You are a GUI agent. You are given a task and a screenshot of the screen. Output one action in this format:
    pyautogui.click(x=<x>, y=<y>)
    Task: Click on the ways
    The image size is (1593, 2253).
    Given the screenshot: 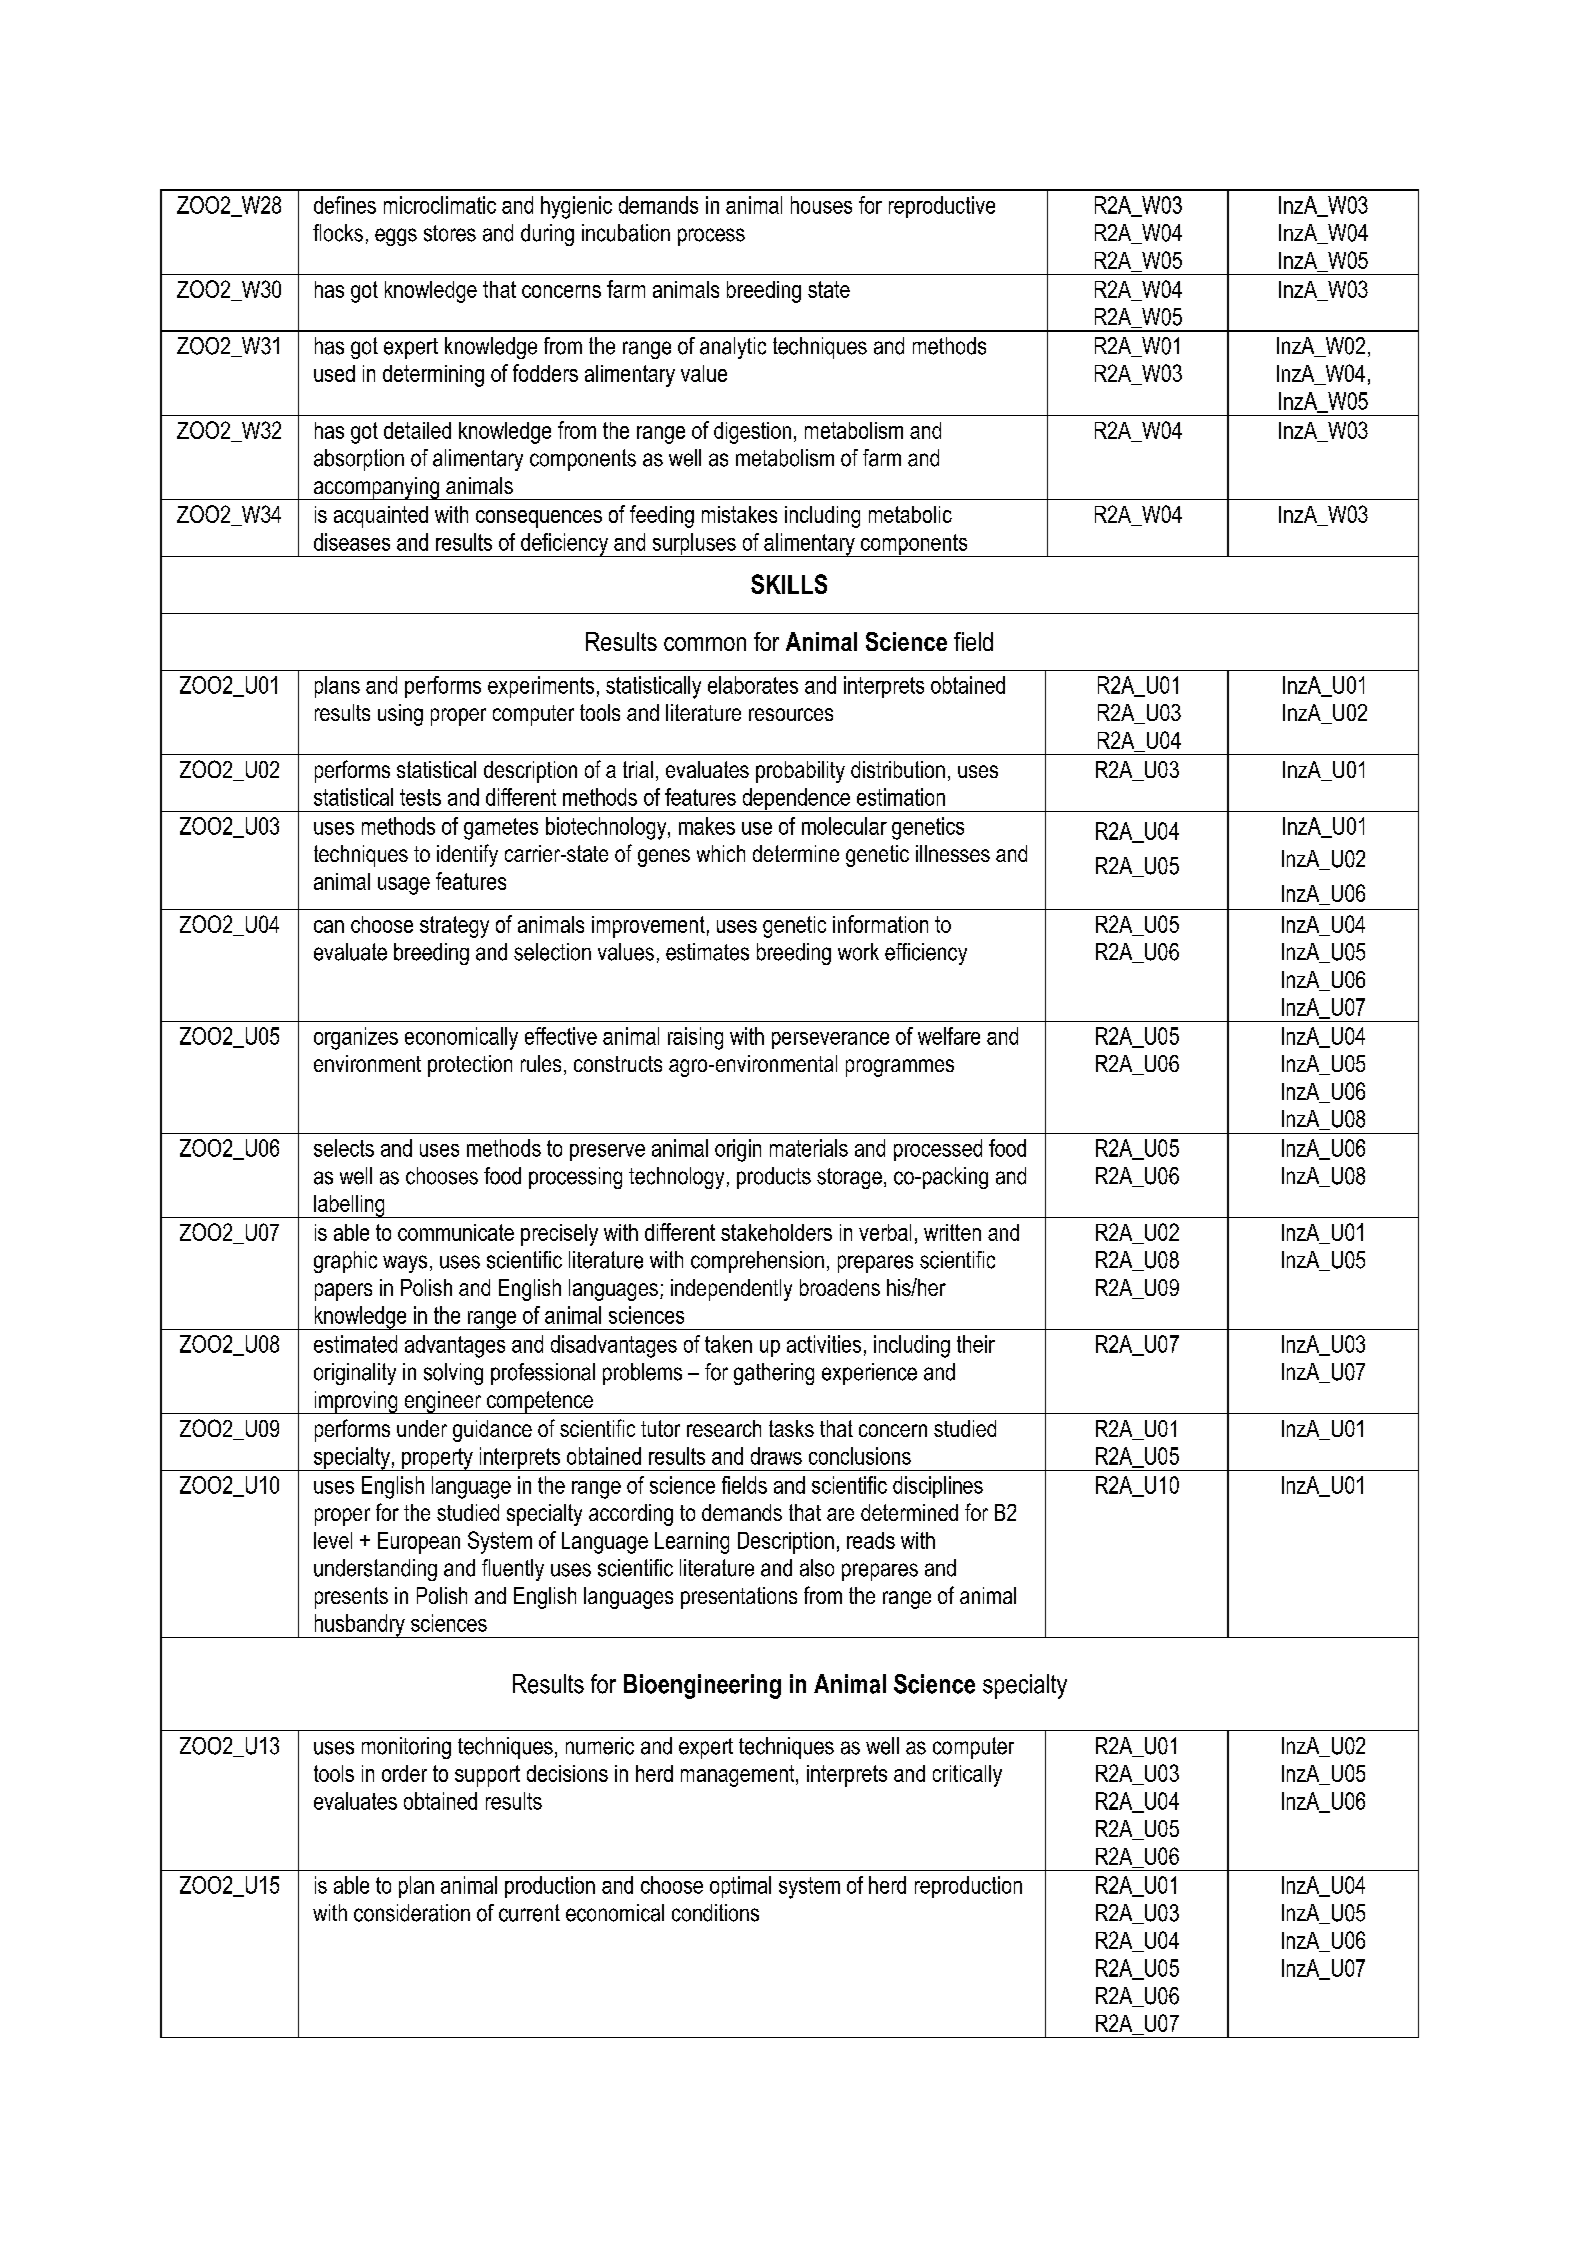 What is the action you would take?
    pyautogui.click(x=405, y=1264)
